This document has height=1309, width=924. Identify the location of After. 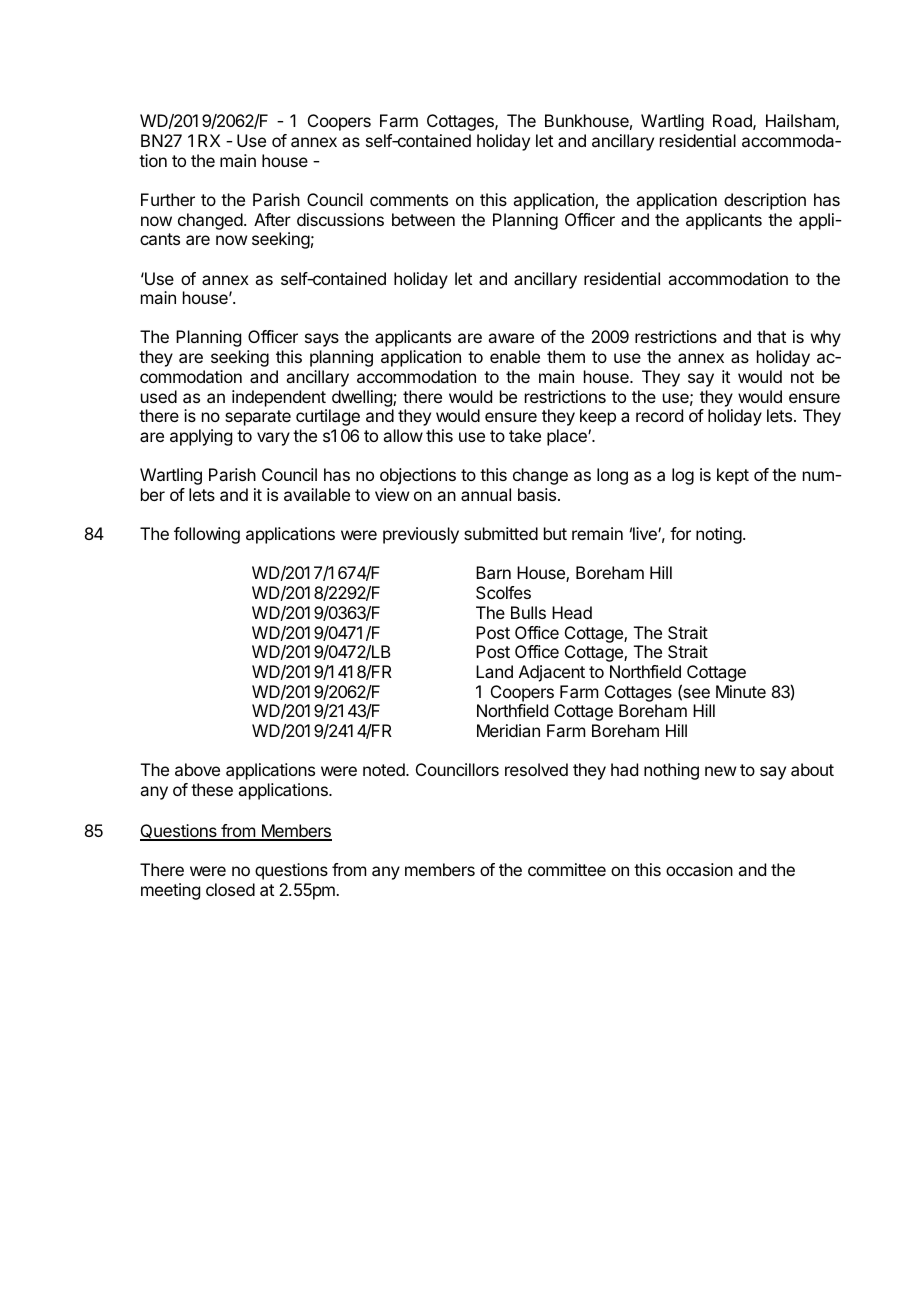
(272, 219).
